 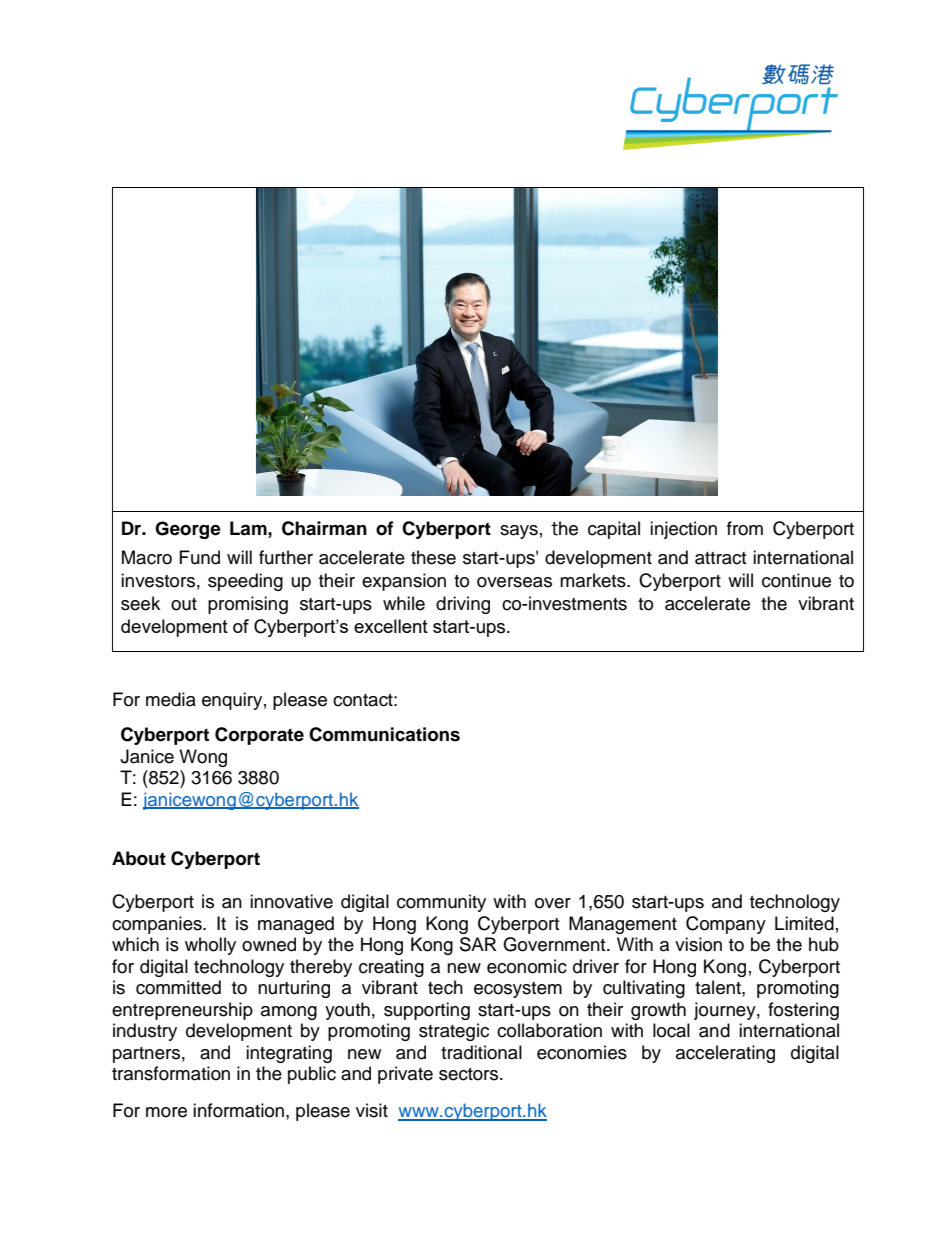 What do you see at coordinates (210, 946) in the image?
I see `wholly` at bounding box center [210, 946].
